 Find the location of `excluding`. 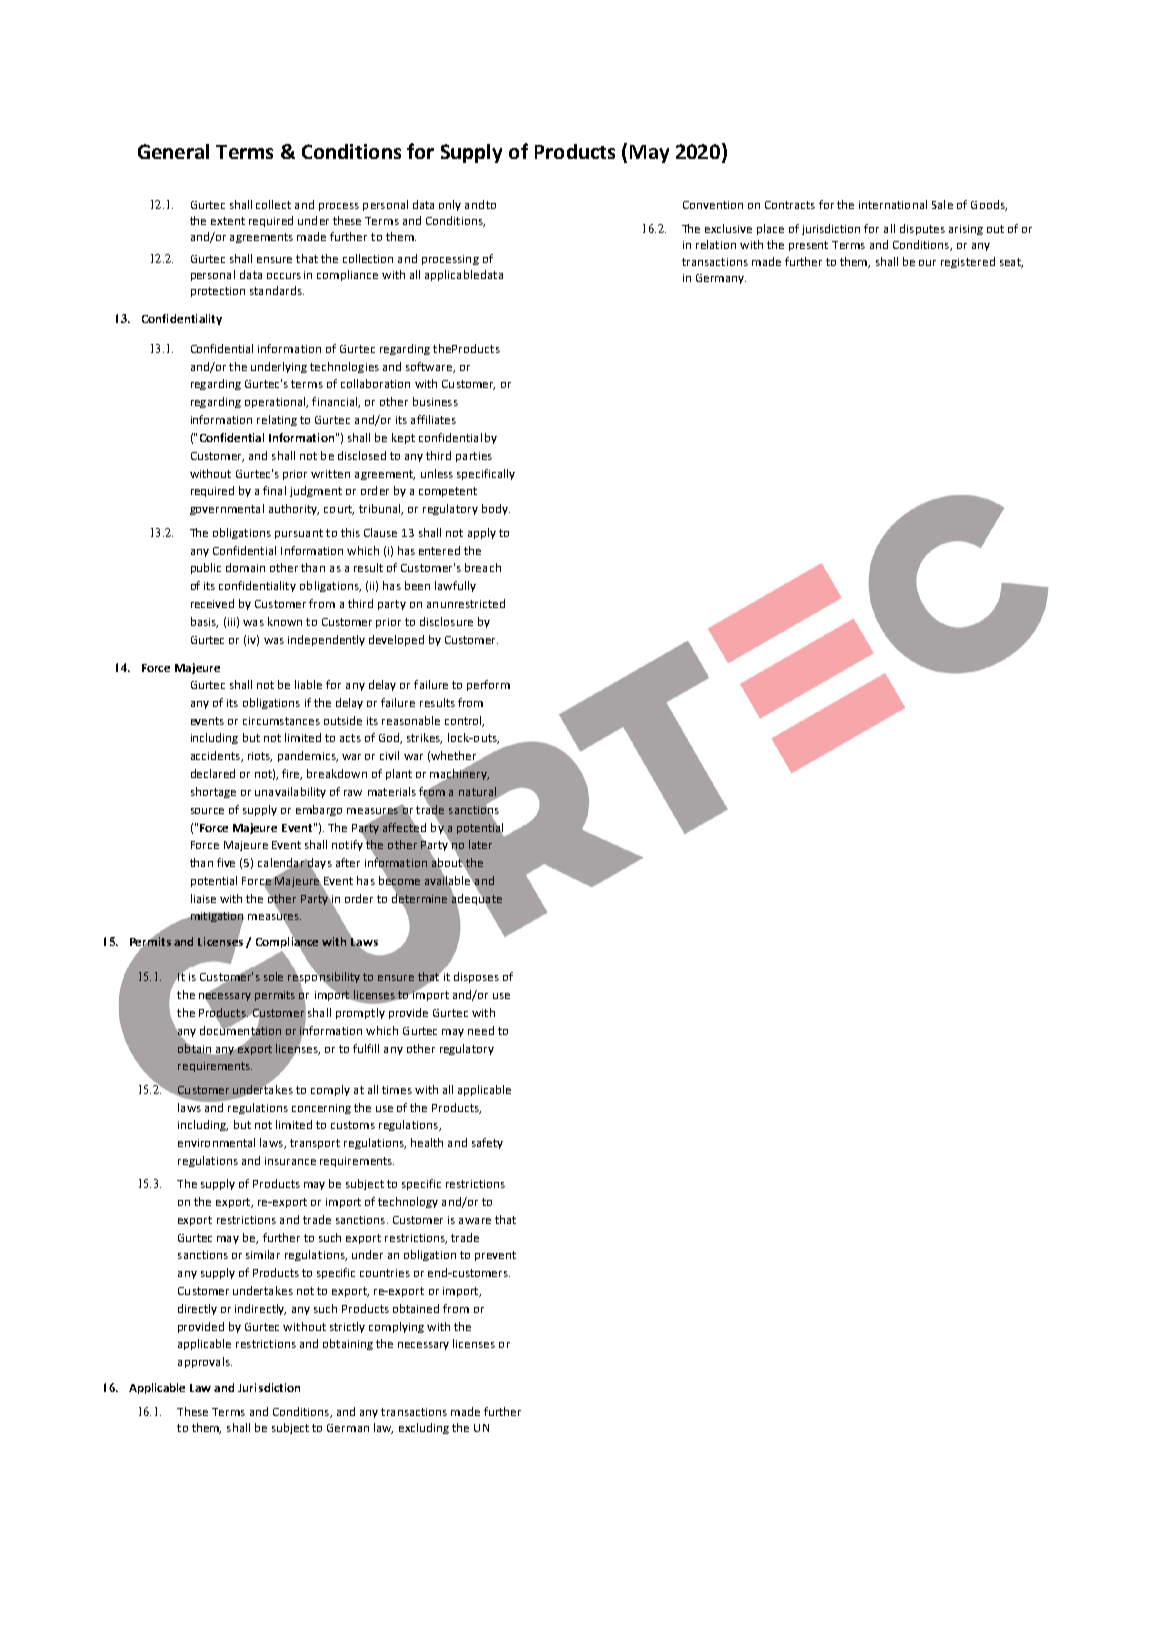

excluding is located at coordinates (424, 1428).
